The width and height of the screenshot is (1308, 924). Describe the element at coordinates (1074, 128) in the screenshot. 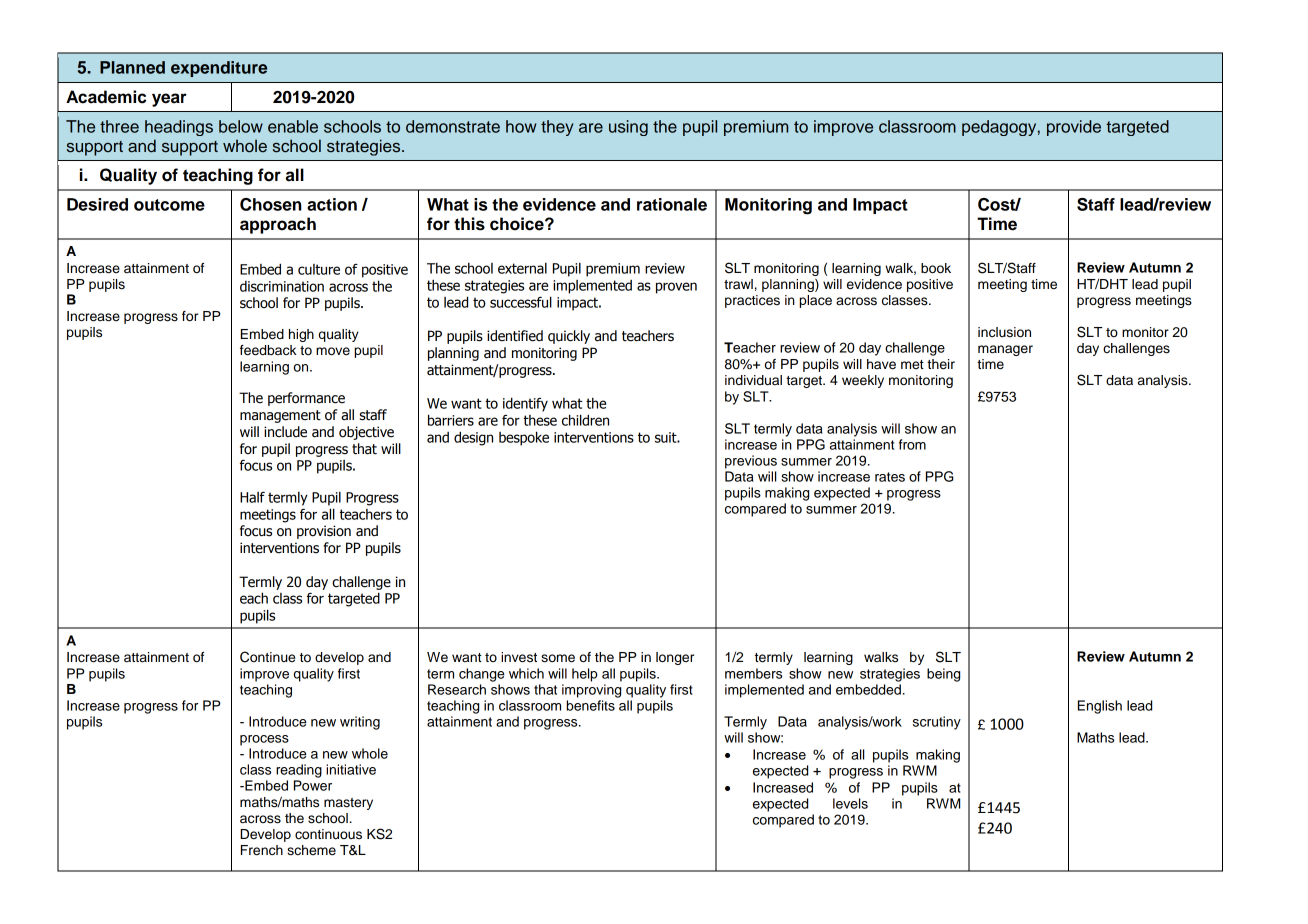

I see `provide` at that location.
